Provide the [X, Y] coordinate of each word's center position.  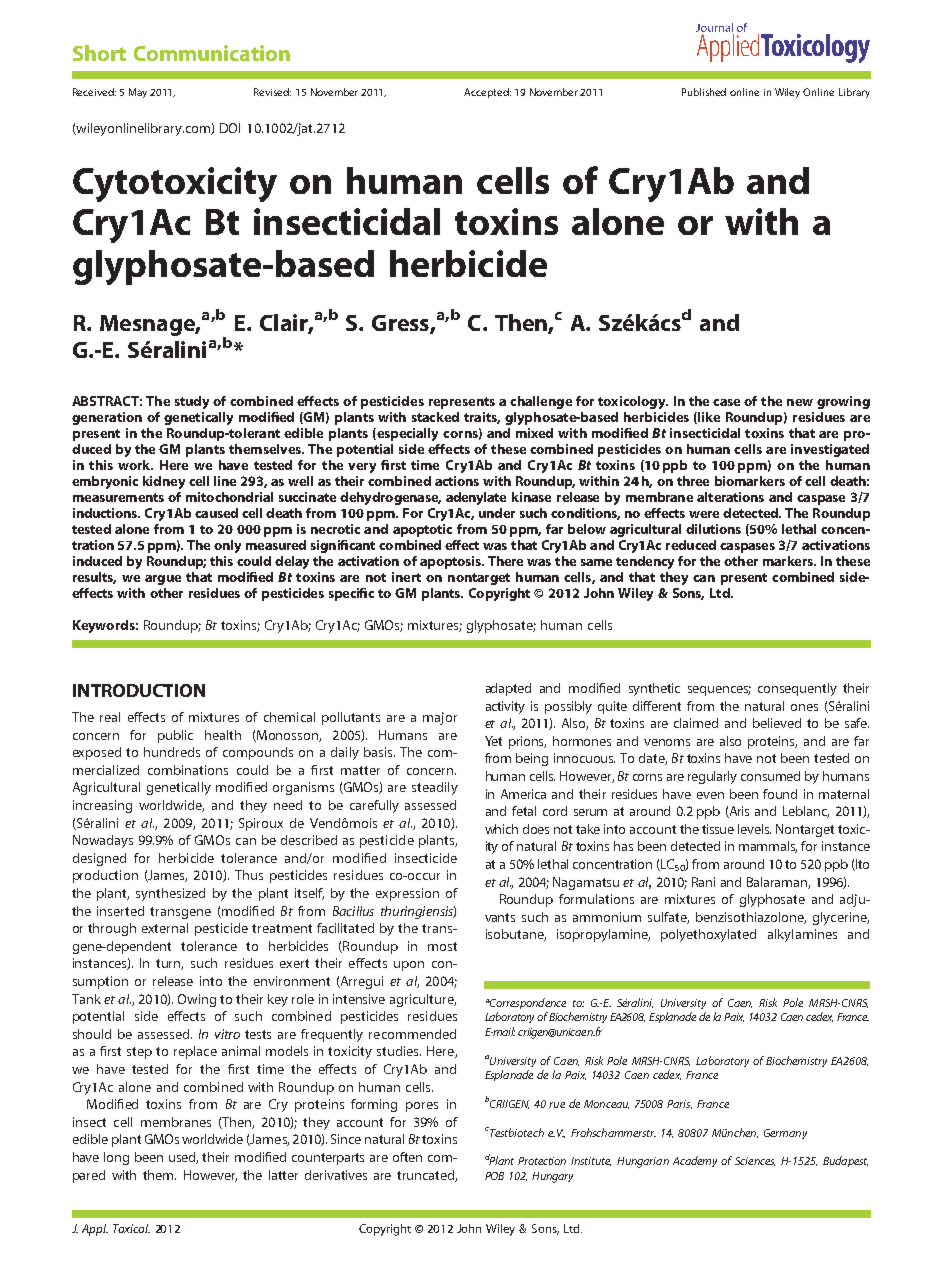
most [442, 946]
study [192, 402]
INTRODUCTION [139, 690]
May [138, 93]
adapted [508, 689]
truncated [426, 1176]
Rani [703, 882]
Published [704, 92]
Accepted [487, 93]
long [116, 1158]
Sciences [755, 1161]
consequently [797, 689]
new [800, 402]
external [165, 928]
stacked [435, 417]
